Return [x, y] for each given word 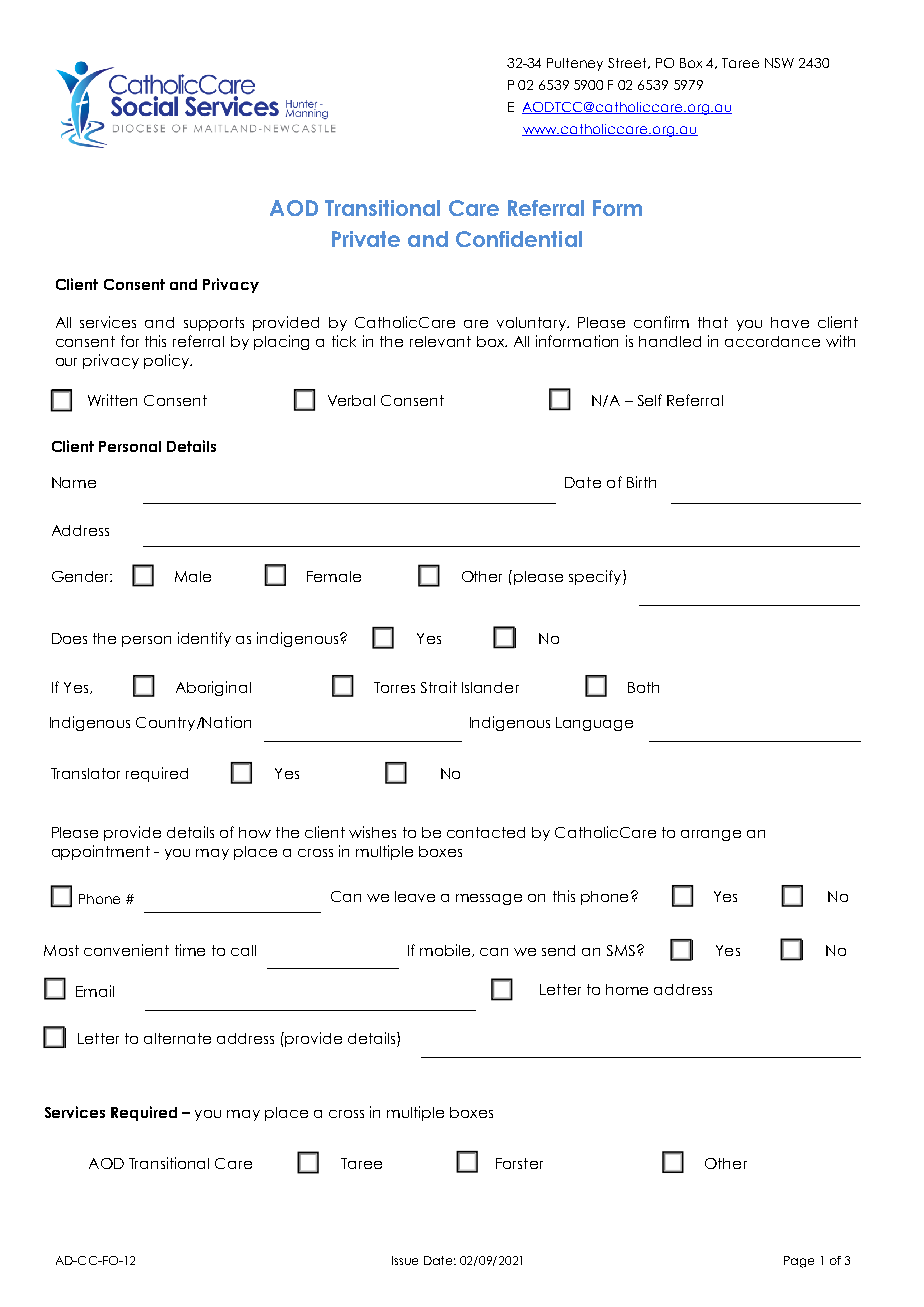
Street [629, 63]
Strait [439, 687]
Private [366, 239]
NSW [779, 63]
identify [204, 639]
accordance [772, 341]
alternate [177, 1038]
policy [167, 361]
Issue [405, 1260]
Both [643, 687]
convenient [126, 950]
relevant [440, 341]
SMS [622, 950]
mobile [446, 950]
